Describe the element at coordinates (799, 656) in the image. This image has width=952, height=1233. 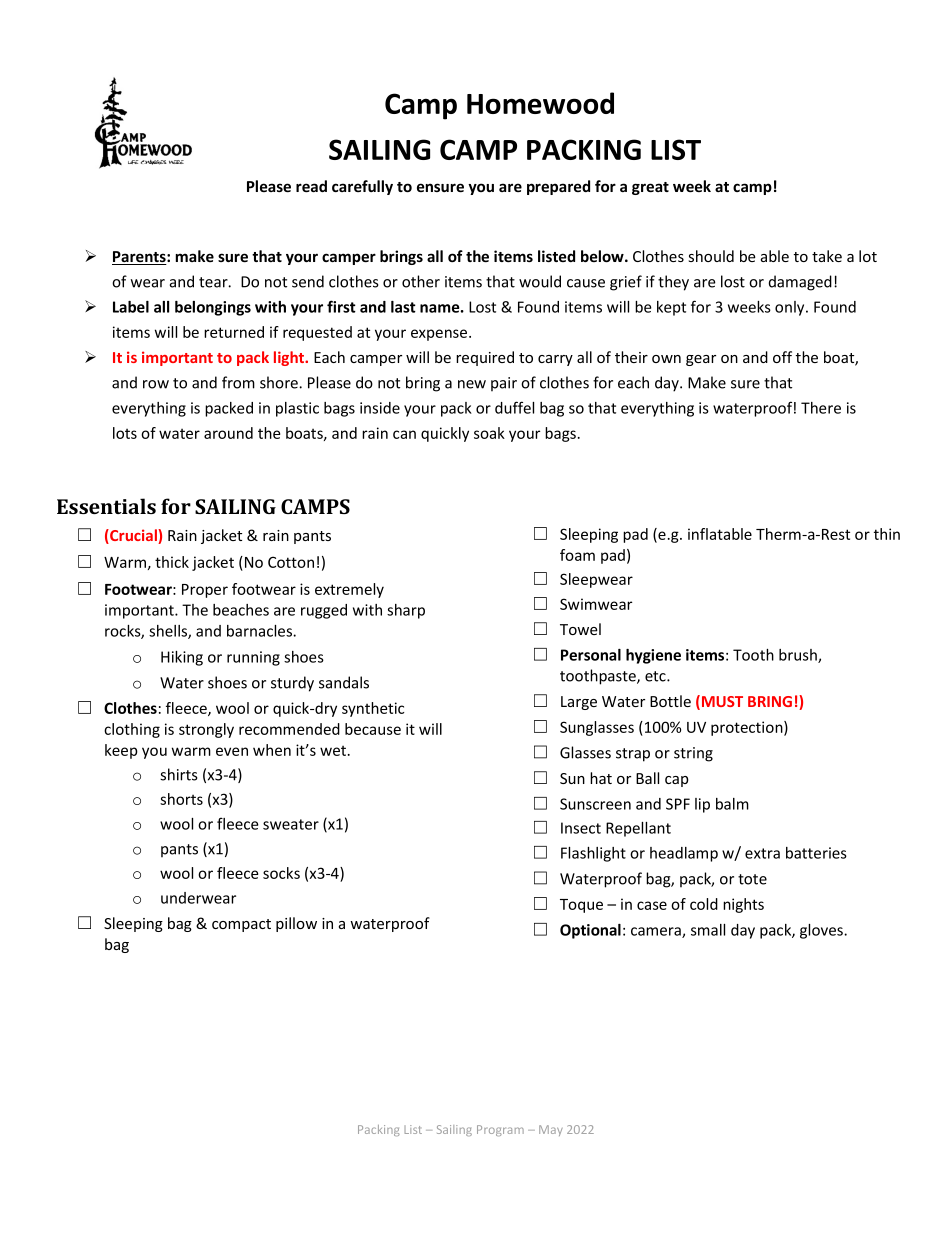
I see `brush` at that location.
